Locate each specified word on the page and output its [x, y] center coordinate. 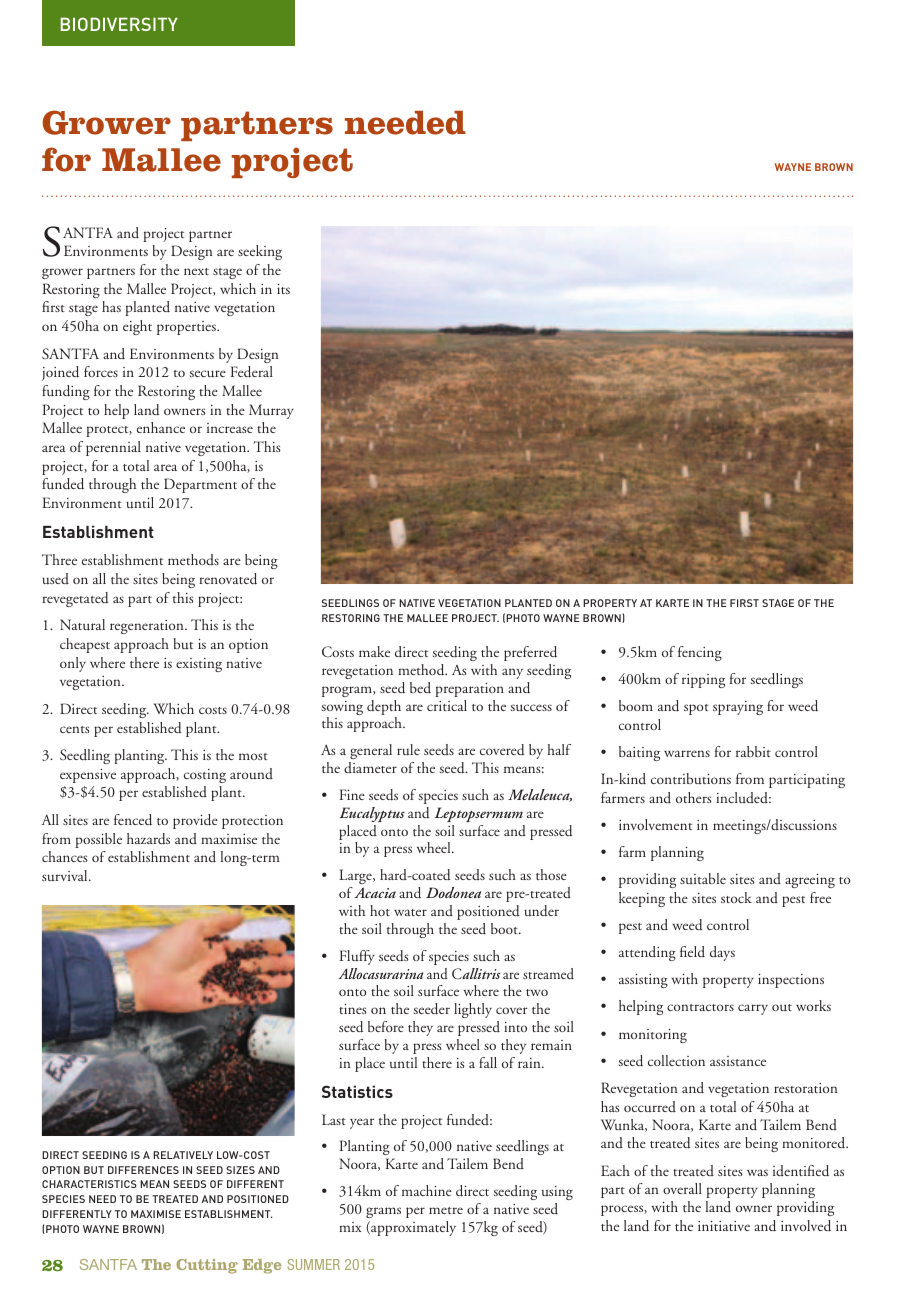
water [410, 912]
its [283, 289]
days [722, 953]
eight [137, 327]
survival [66, 876]
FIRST [744, 603]
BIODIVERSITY [119, 24]
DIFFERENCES [143, 1170]
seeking [260, 252]
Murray [271, 411]
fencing [700, 653]
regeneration [148, 627]
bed [420, 687]
